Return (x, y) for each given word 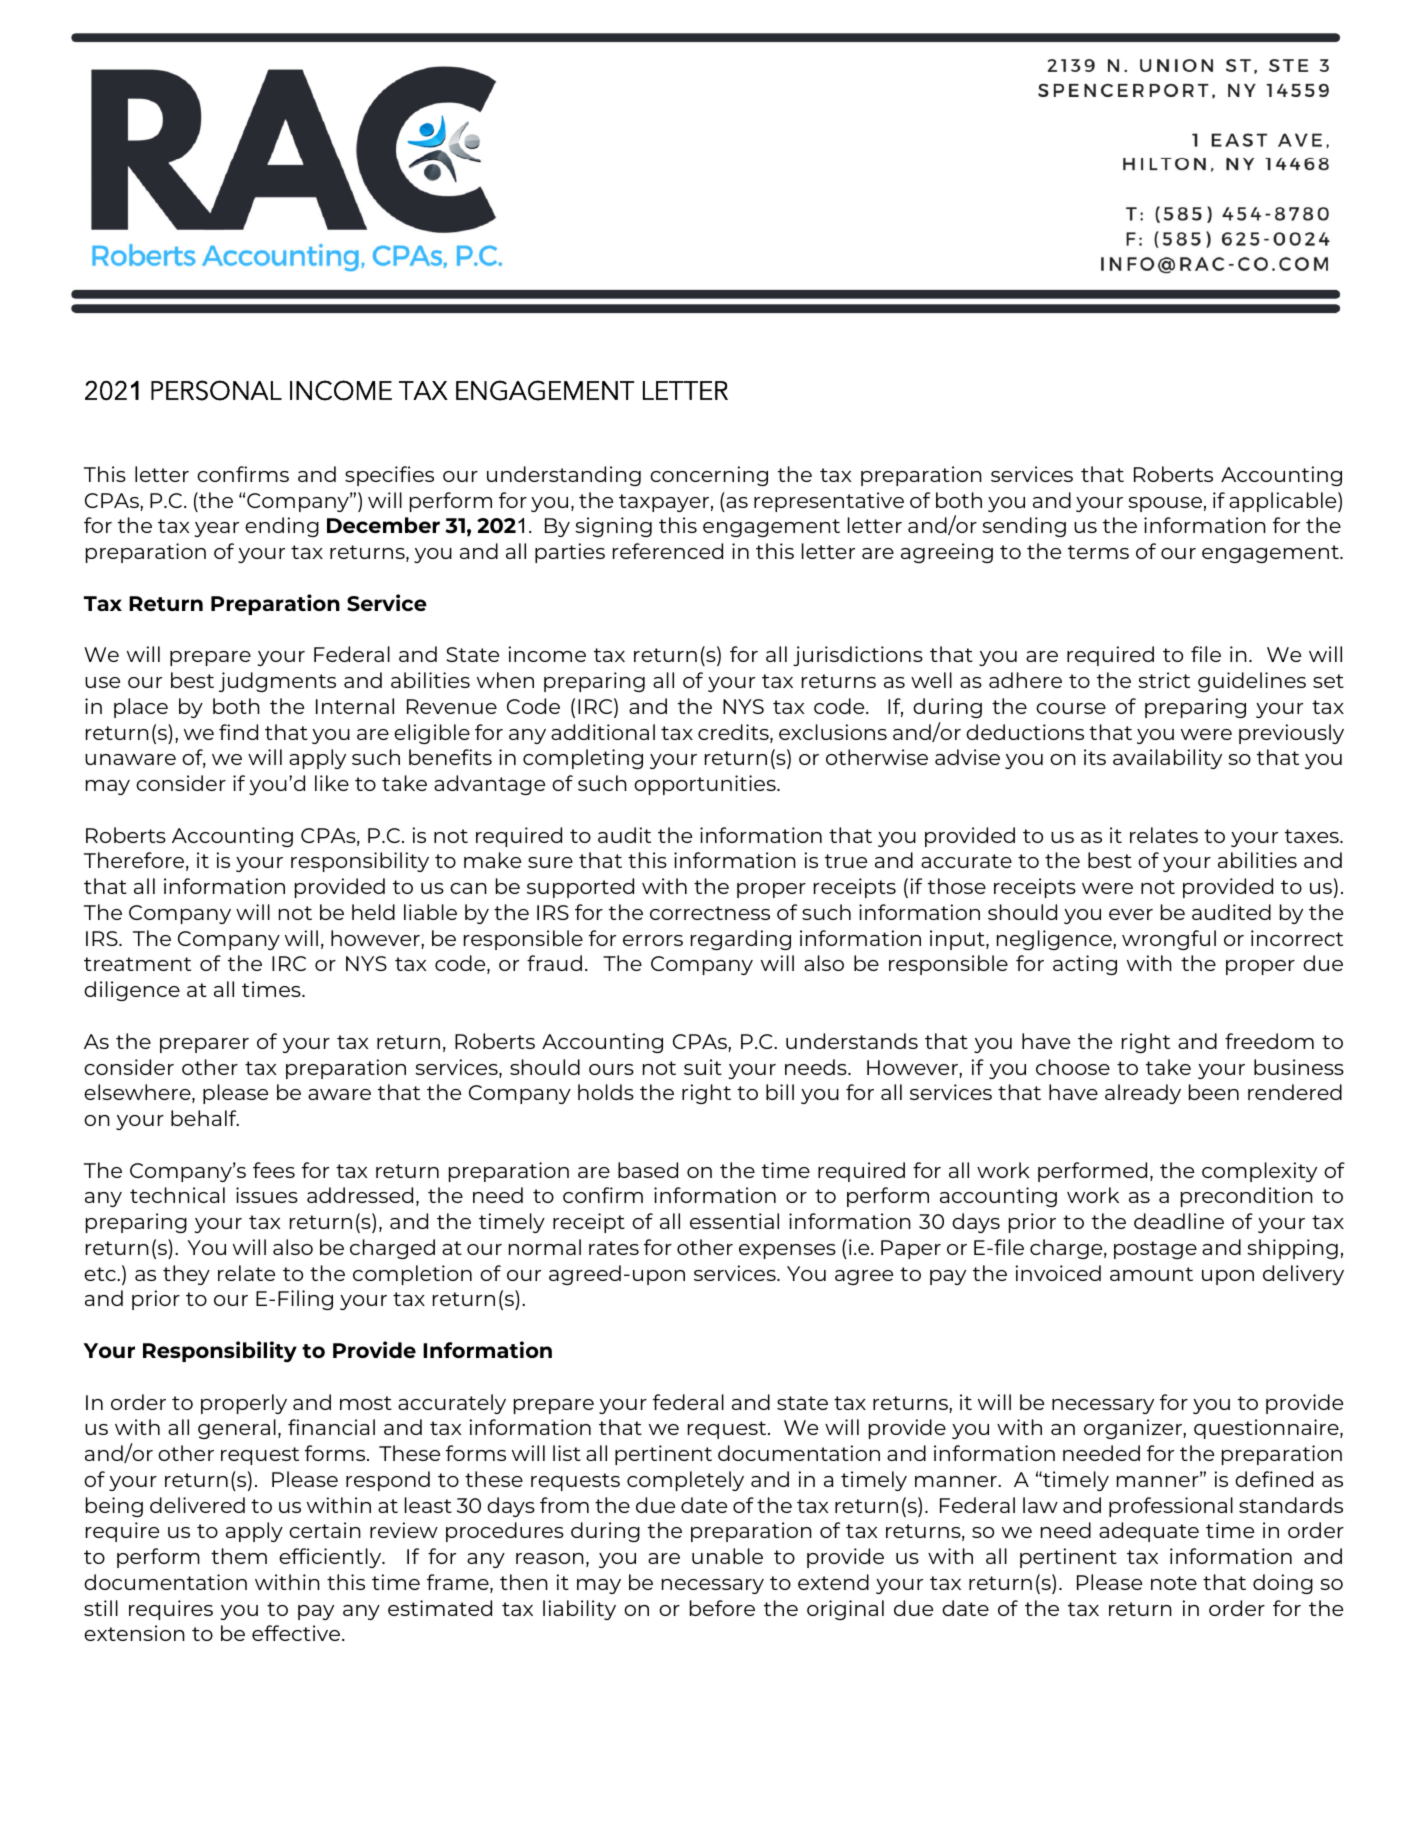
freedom (1269, 1041)
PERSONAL (216, 390)
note (1174, 1583)
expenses (787, 1251)
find (238, 732)
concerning (709, 476)
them (239, 1556)
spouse (1165, 504)
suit (703, 1067)
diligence (132, 991)
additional (603, 732)
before (722, 1608)
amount (1151, 1274)
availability (1167, 759)
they (186, 1275)
